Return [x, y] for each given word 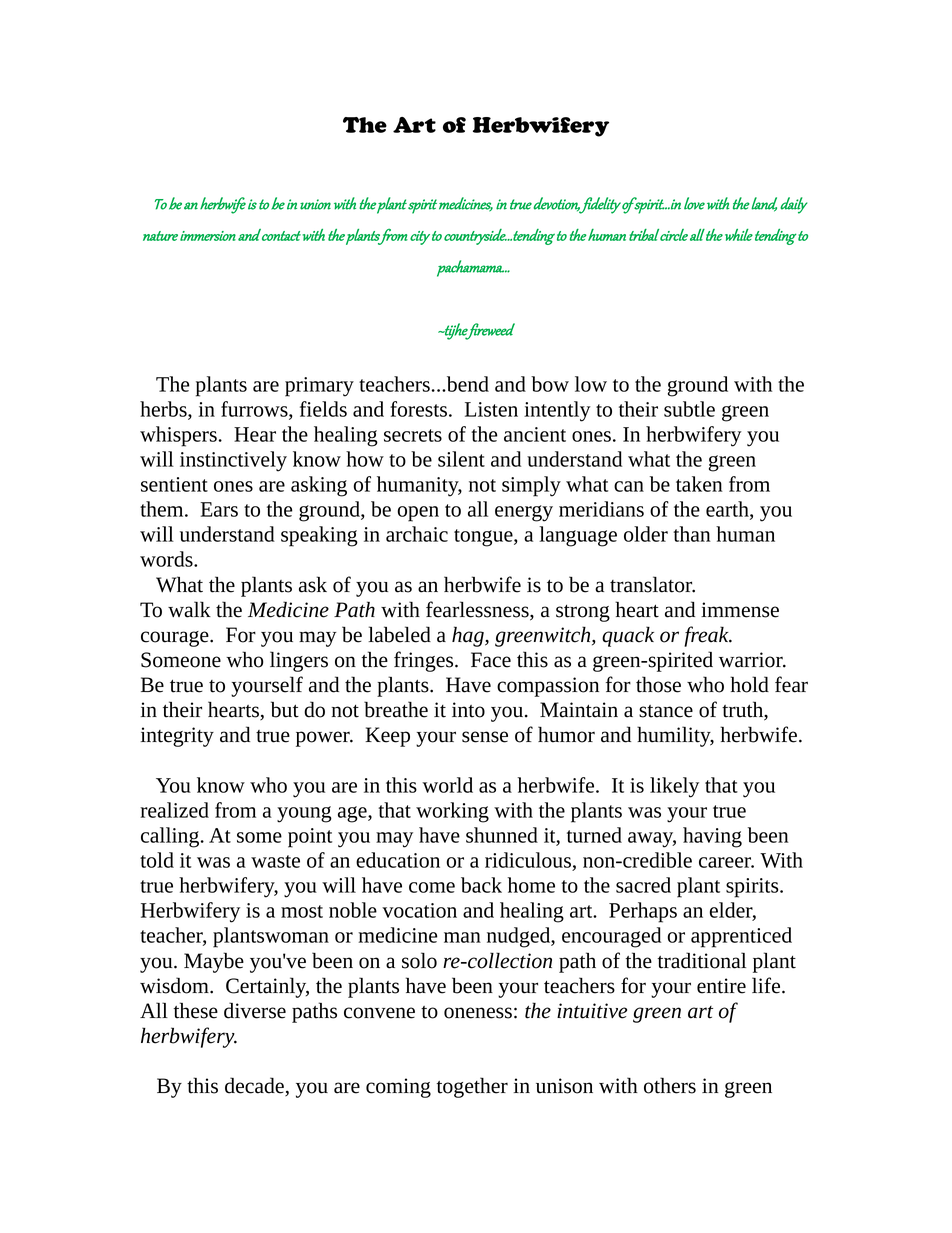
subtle [689, 409]
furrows [255, 410]
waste [275, 861]
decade [255, 1086]
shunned [502, 835]
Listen [491, 409]
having [712, 837]
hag [469, 636]
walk [189, 609]
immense [740, 610]
